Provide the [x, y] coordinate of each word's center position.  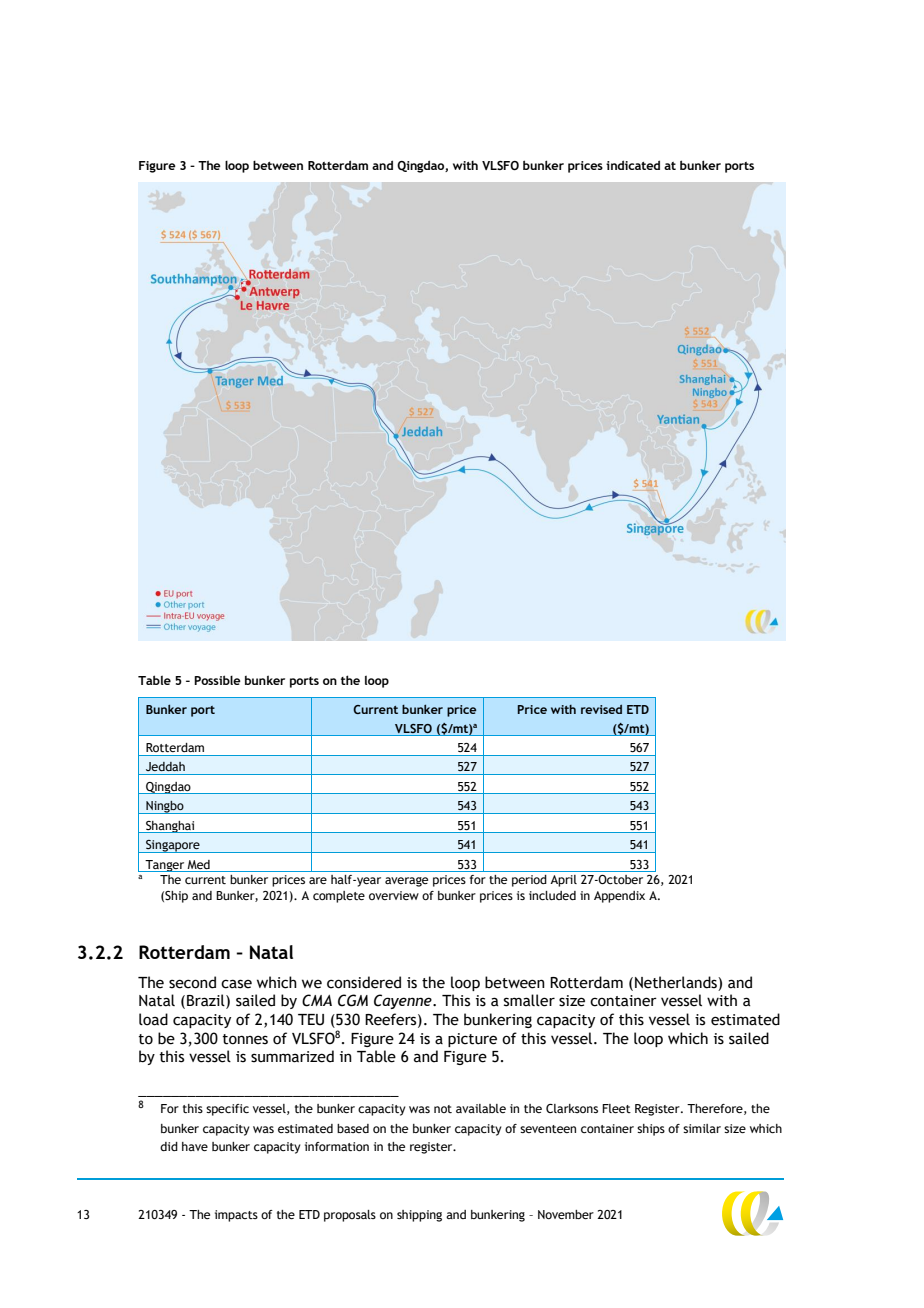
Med [198, 864]
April [563, 881]
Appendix [619, 897]
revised [601, 709]
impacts [236, 1216]
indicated [633, 165]
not [443, 1109]
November [566, 1214]
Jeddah [165, 766]
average [406, 882]
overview [394, 895]
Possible [217, 680]
